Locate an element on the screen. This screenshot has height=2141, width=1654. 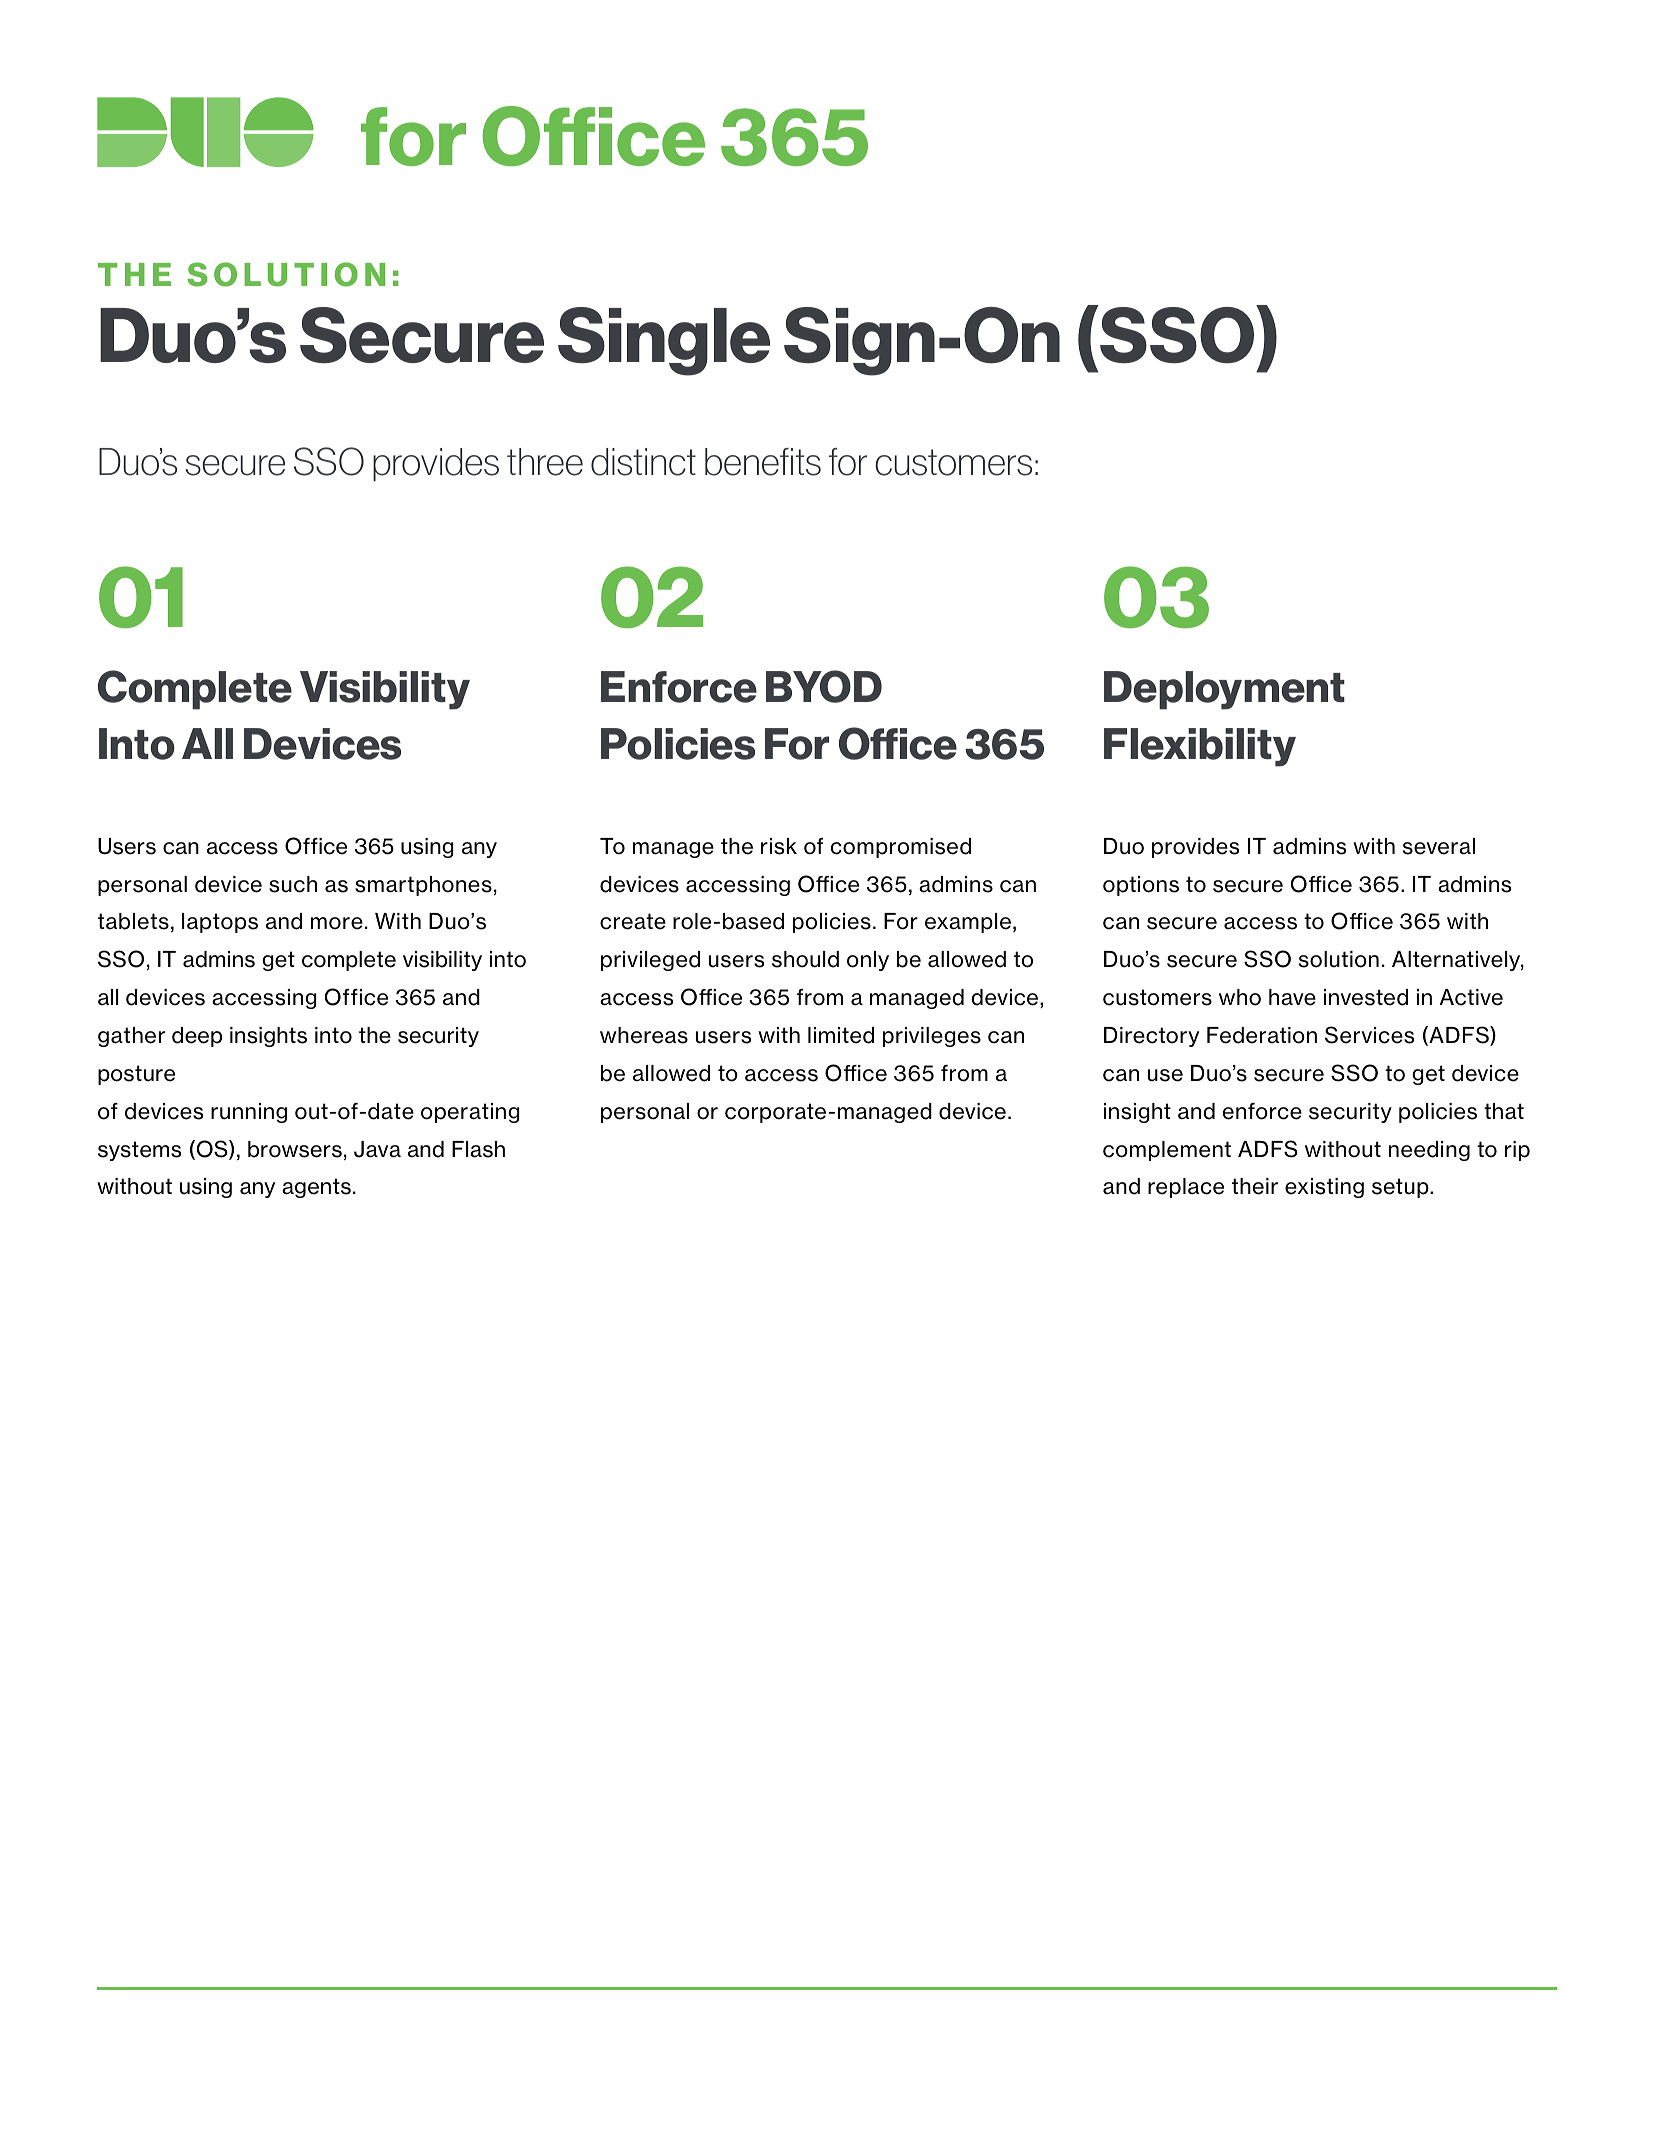
needing is located at coordinates (1429, 1151).
